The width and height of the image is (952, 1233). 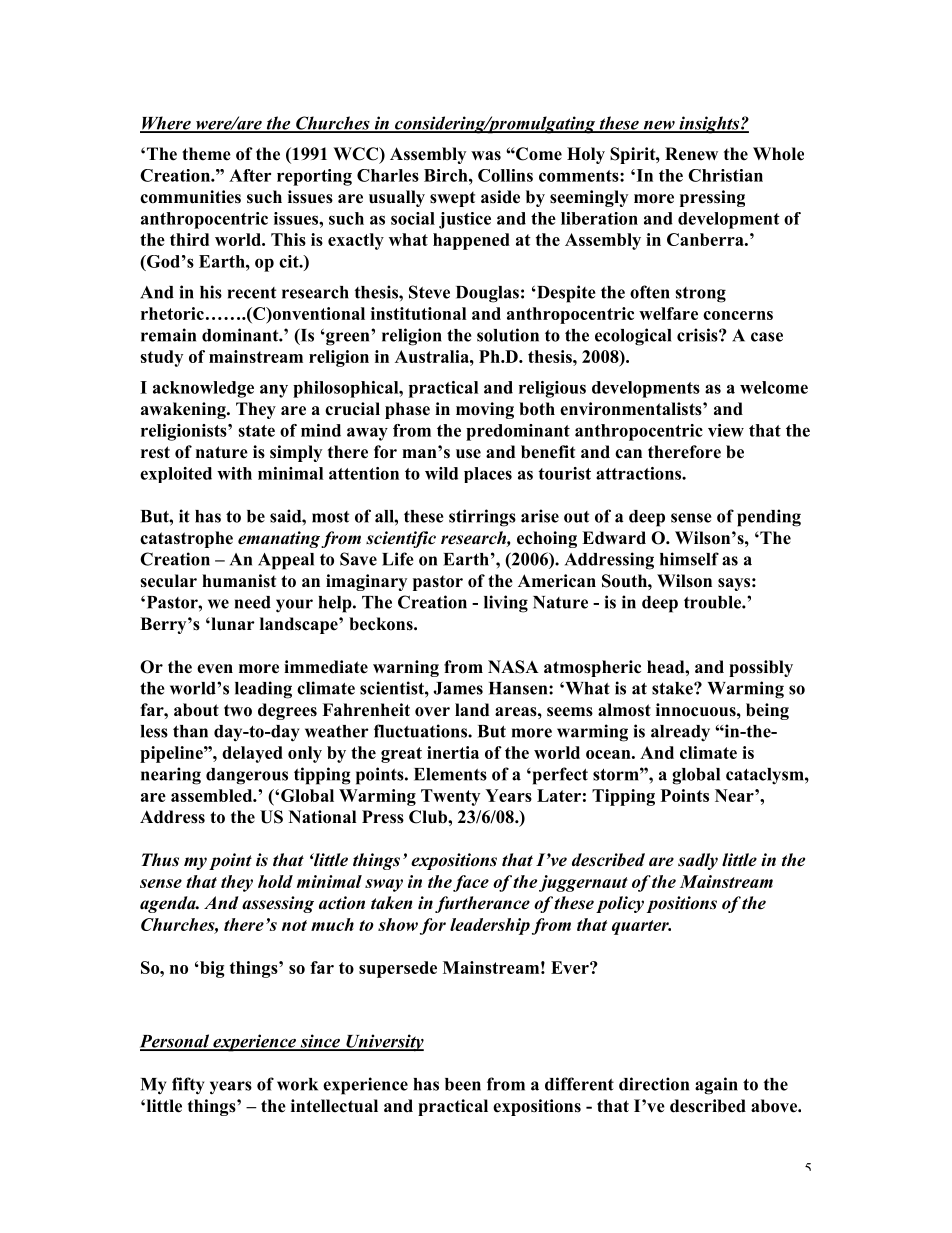 I want to click on lunar, so click(x=232, y=623).
